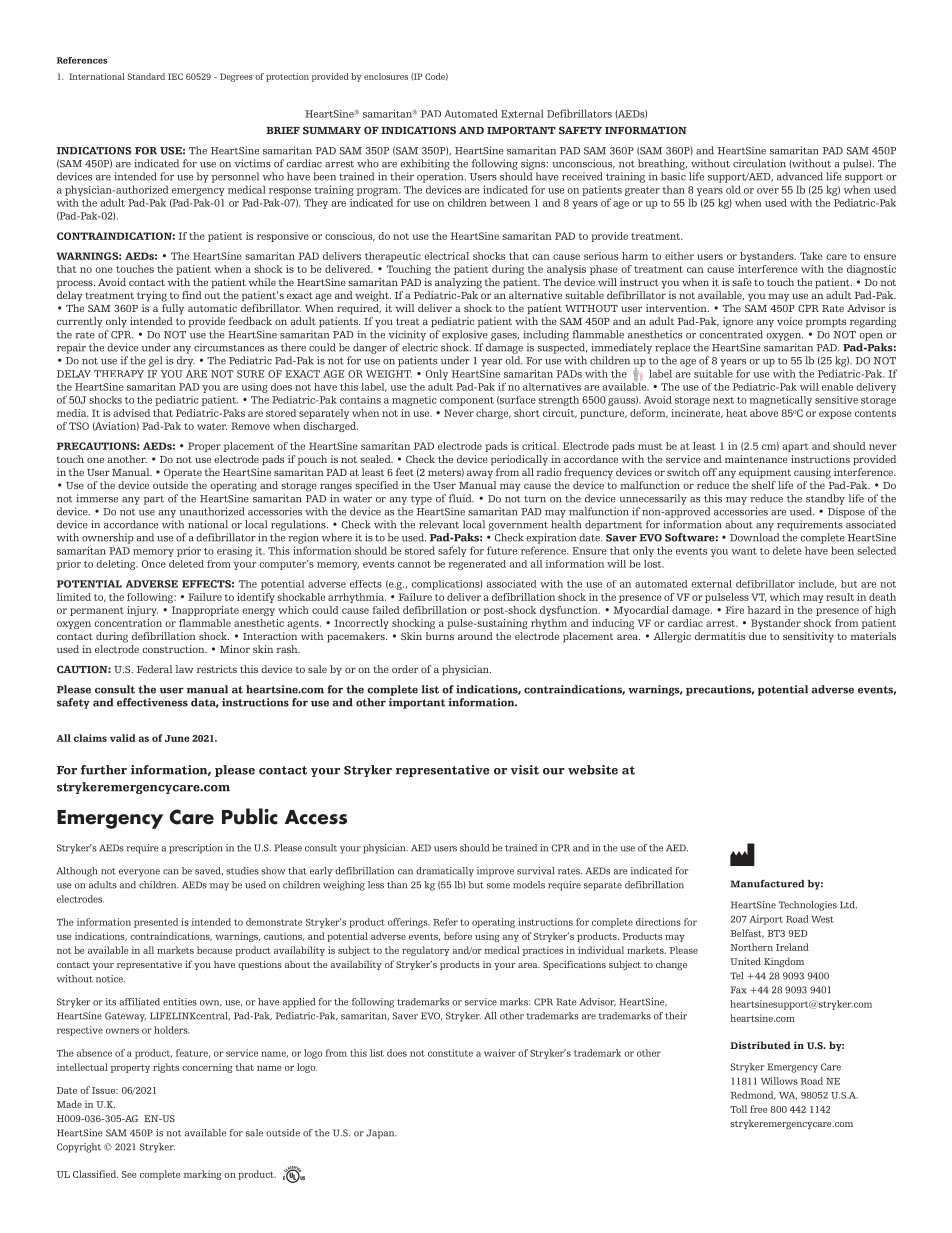 The height and width of the image is (1233, 952). I want to click on circulation, so click(759, 163).
